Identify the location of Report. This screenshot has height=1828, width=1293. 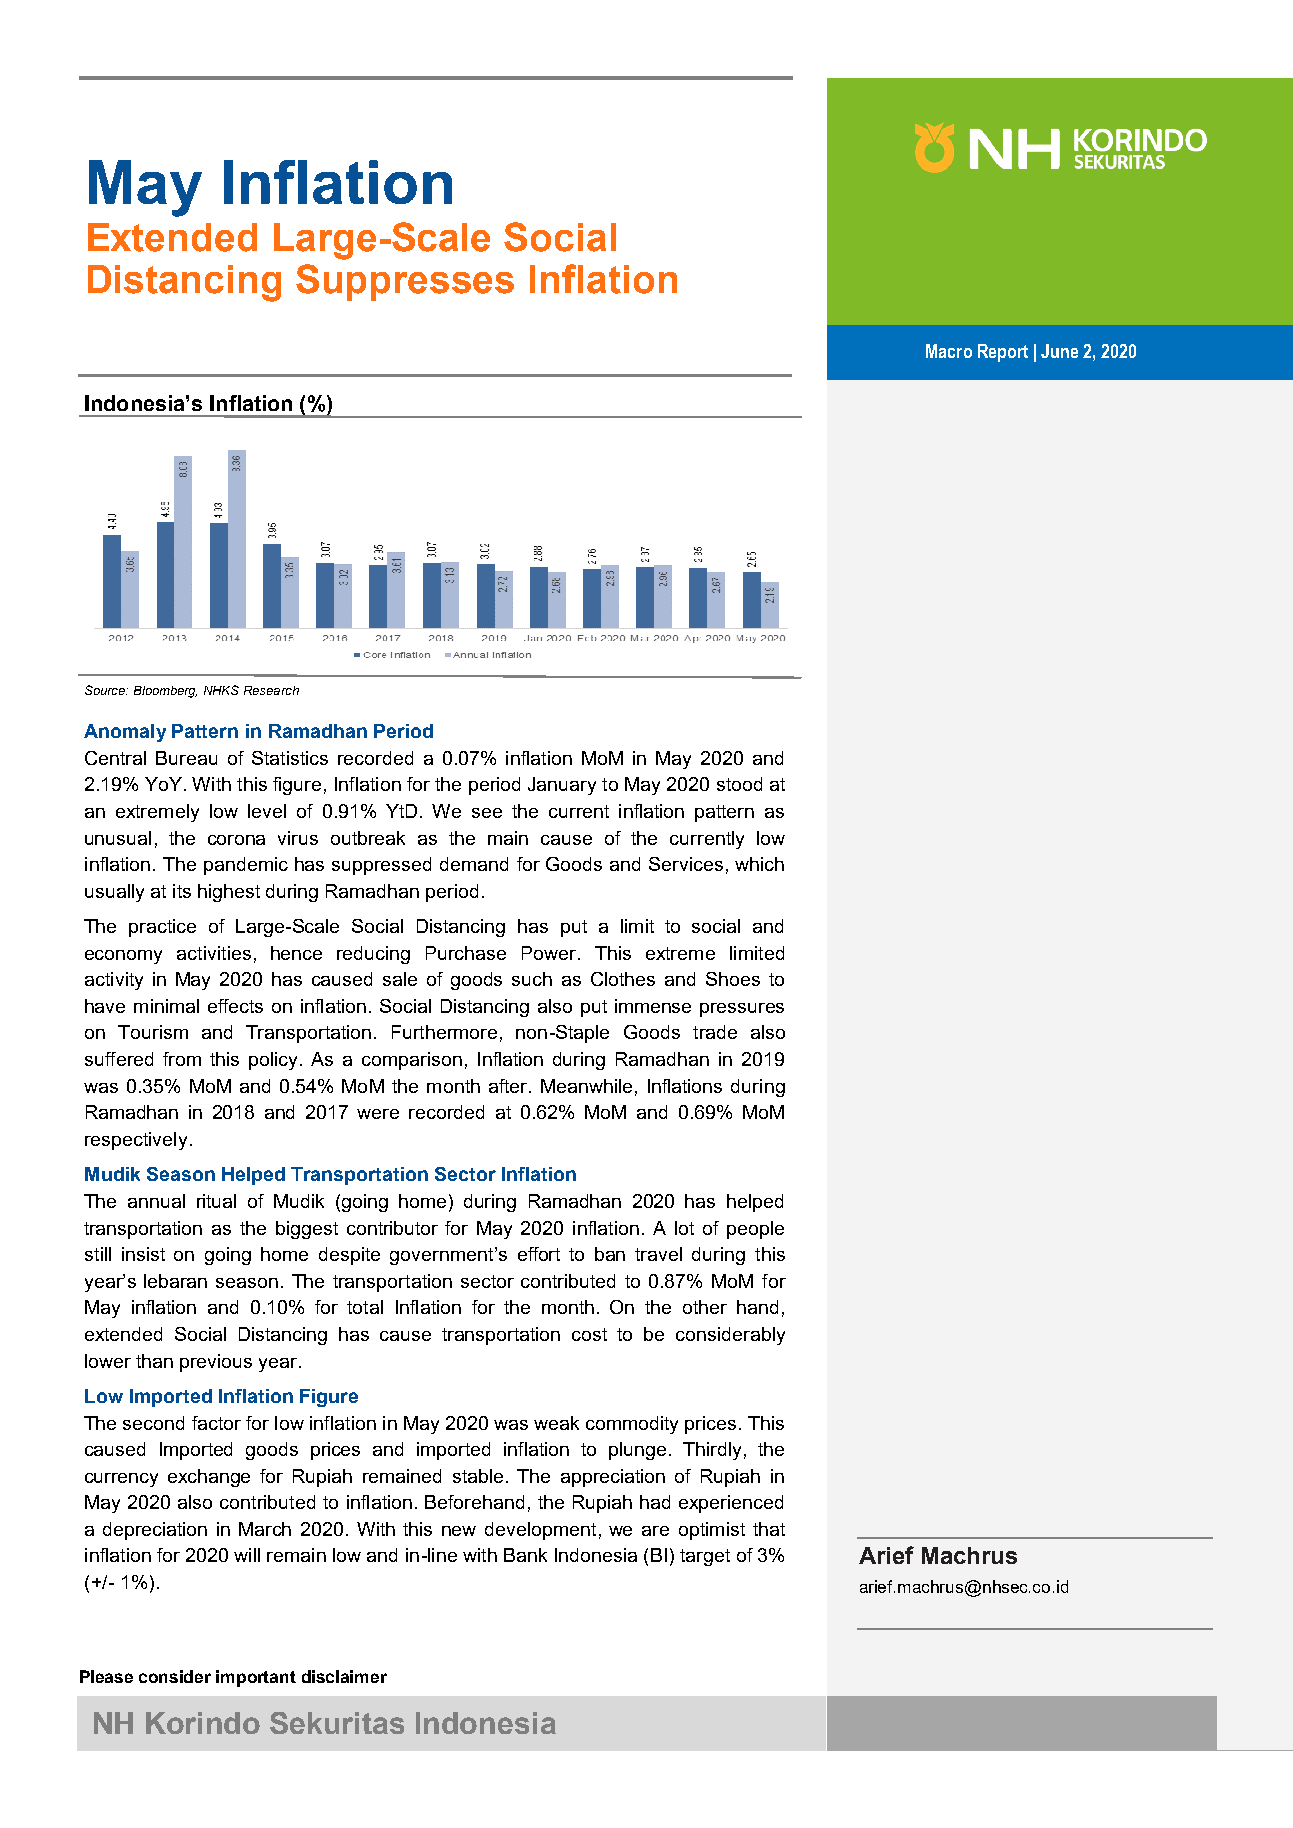
(1003, 353).
